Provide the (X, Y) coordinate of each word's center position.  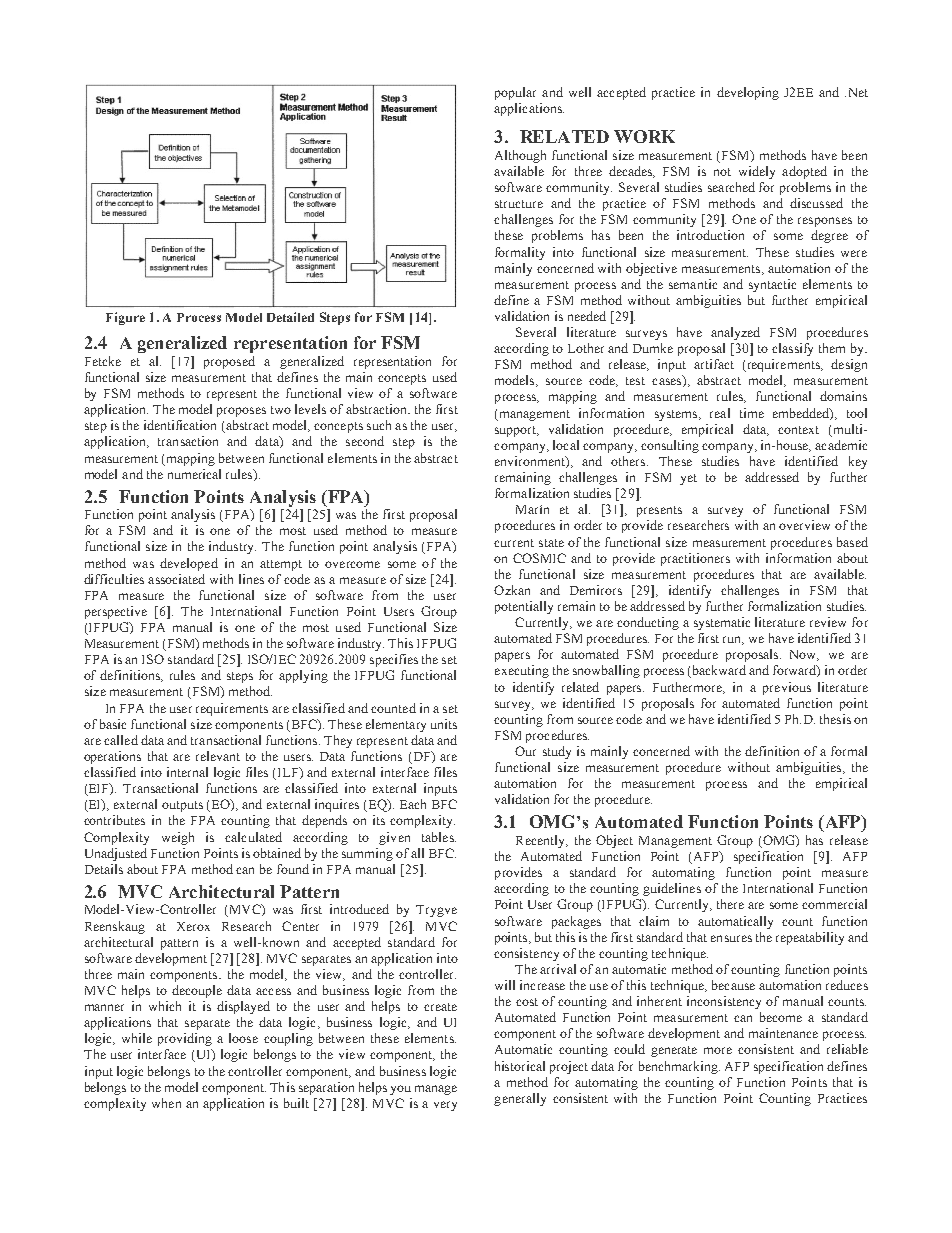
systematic (722, 623)
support (517, 431)
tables (439, 837)
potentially (524, 607)
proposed (229, 362)
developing (748, 93)
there (730, 904)
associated (176, 579)
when (166, 1103)
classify (792, 349)
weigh (178, 838)
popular (515, 93)
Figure (125, 318)
